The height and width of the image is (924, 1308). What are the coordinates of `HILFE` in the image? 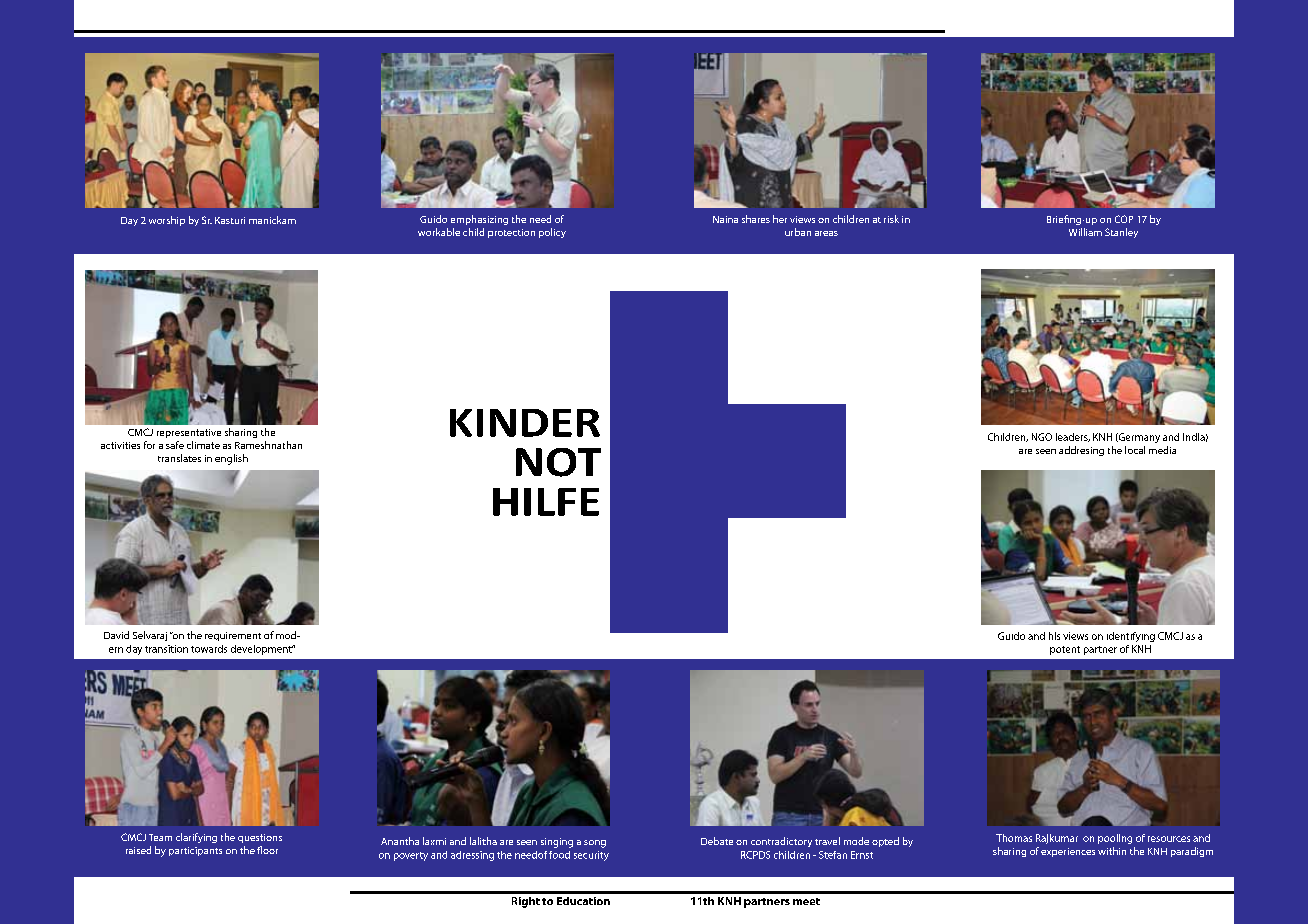 It's located at (546, 502).
